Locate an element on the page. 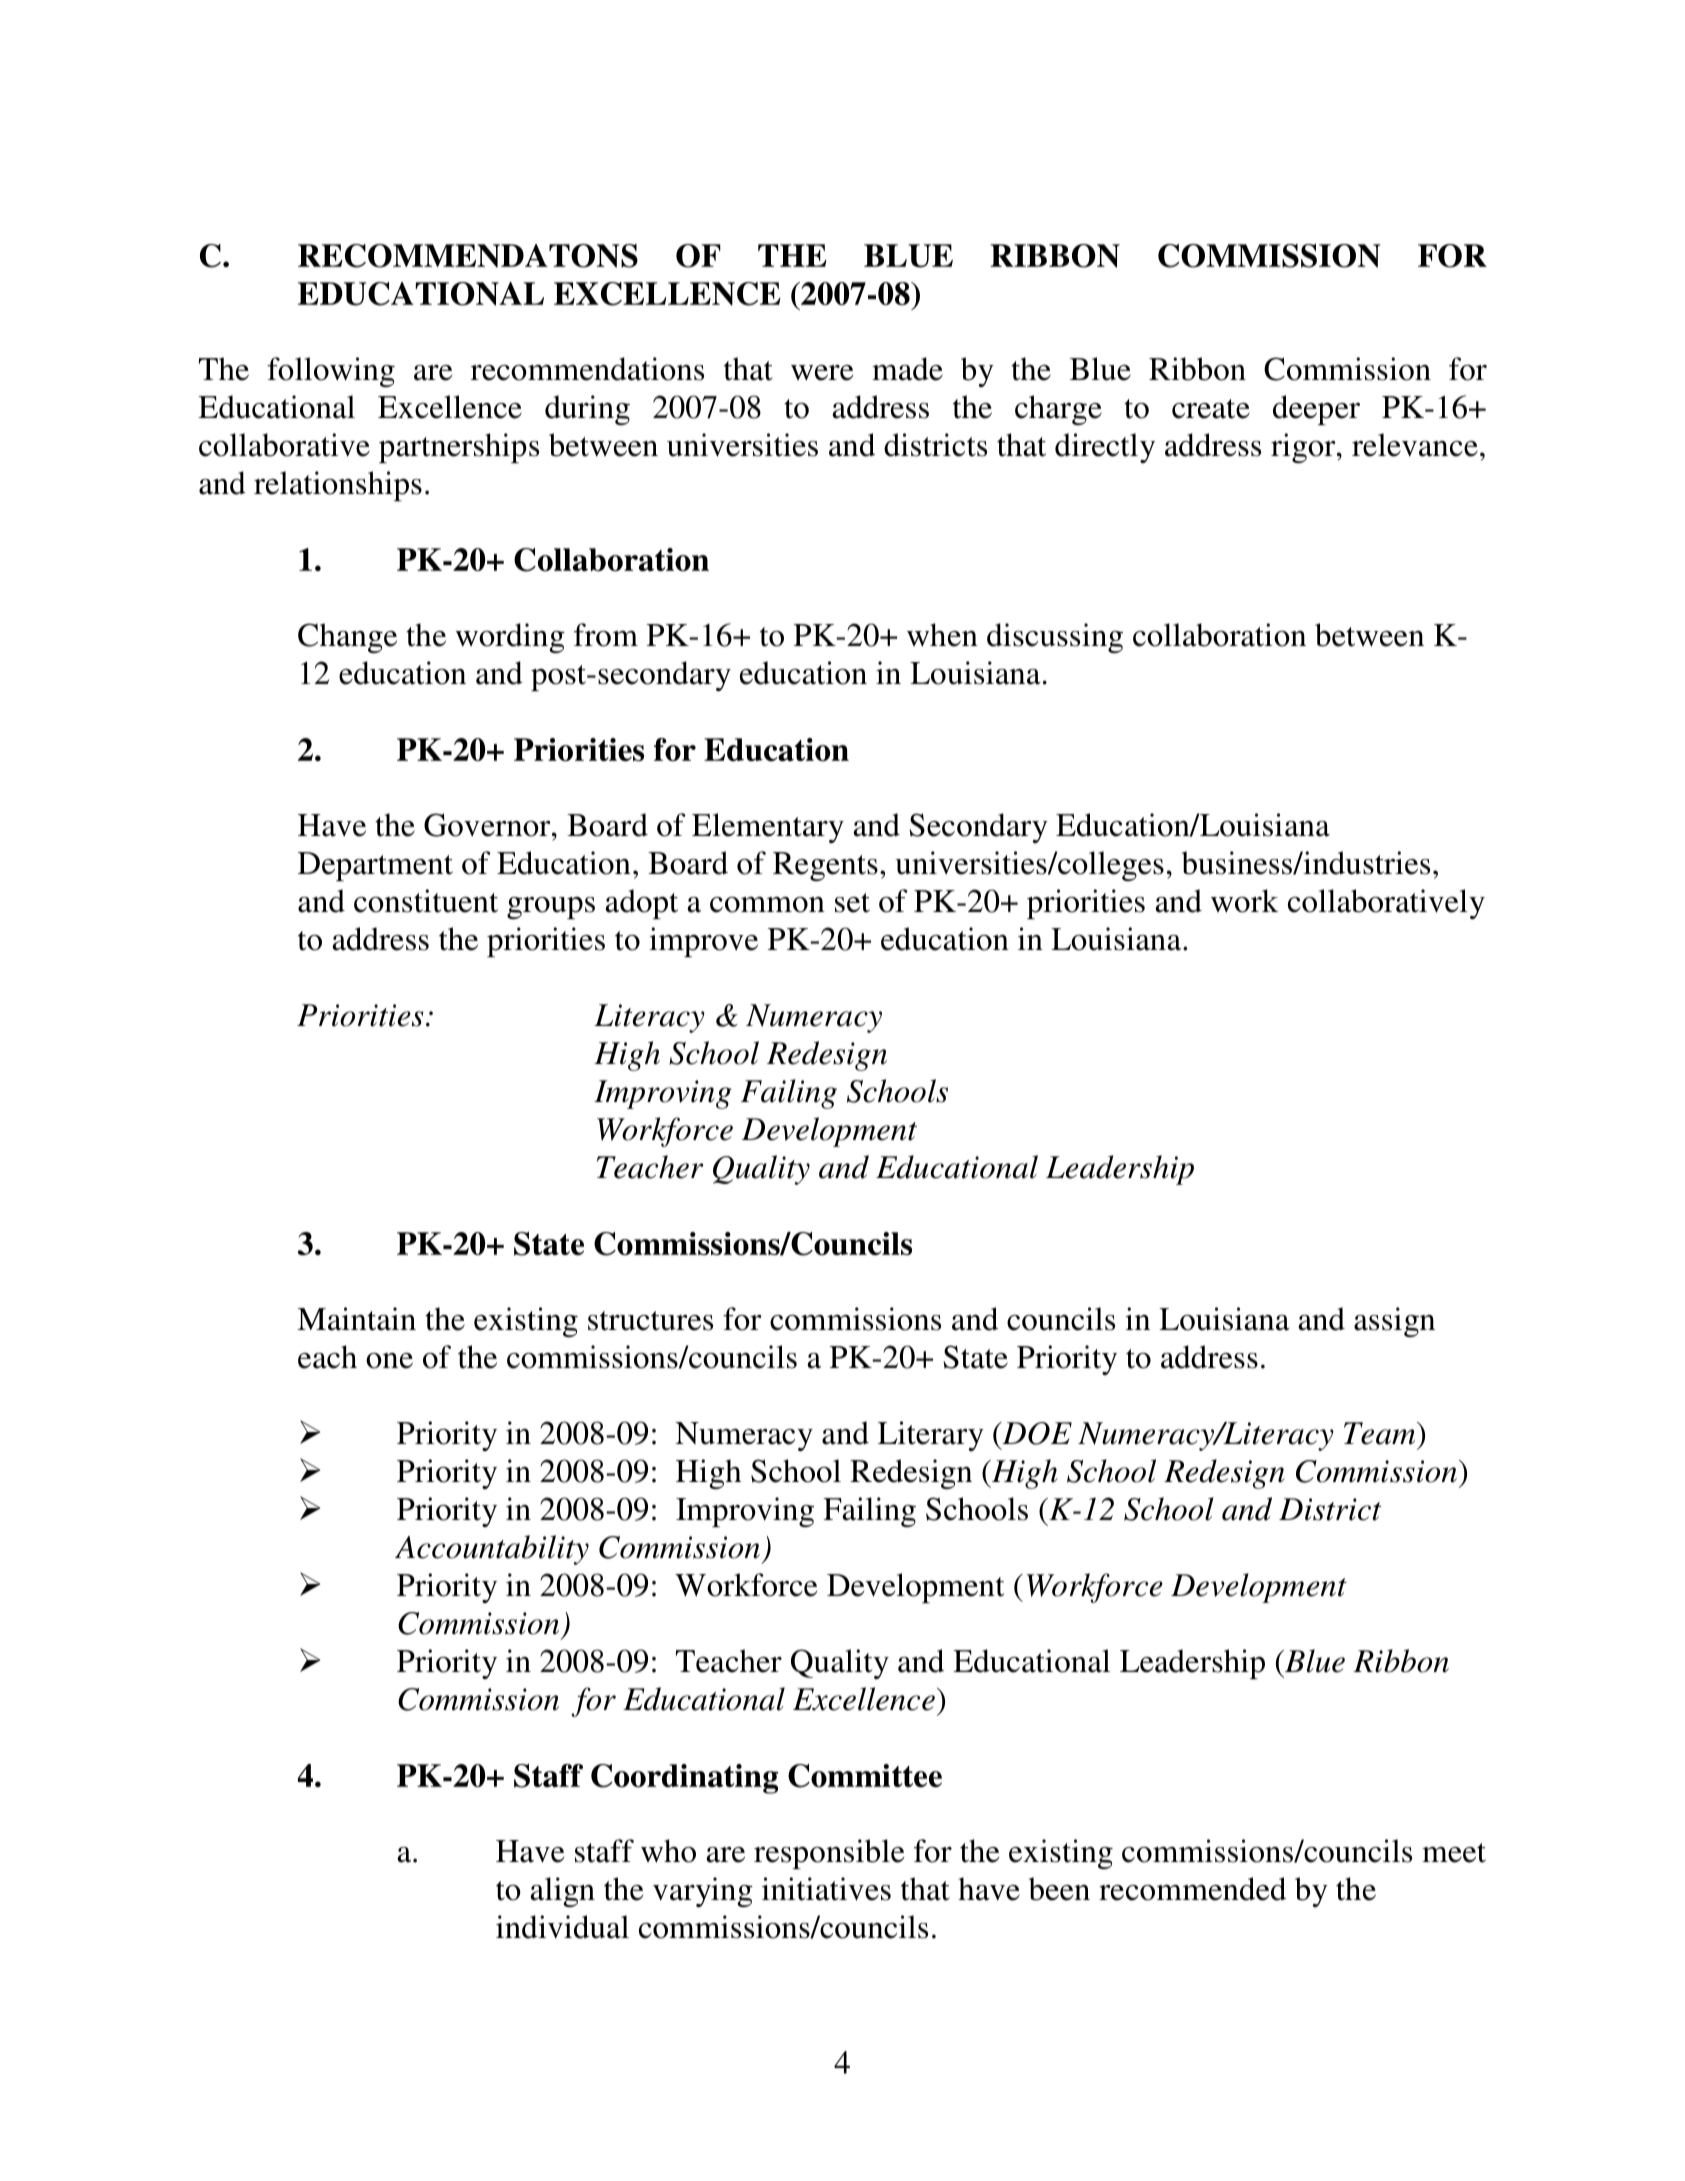 This document has width=1685, height=2181. Maintain is located at coordinates (356, 1319).
